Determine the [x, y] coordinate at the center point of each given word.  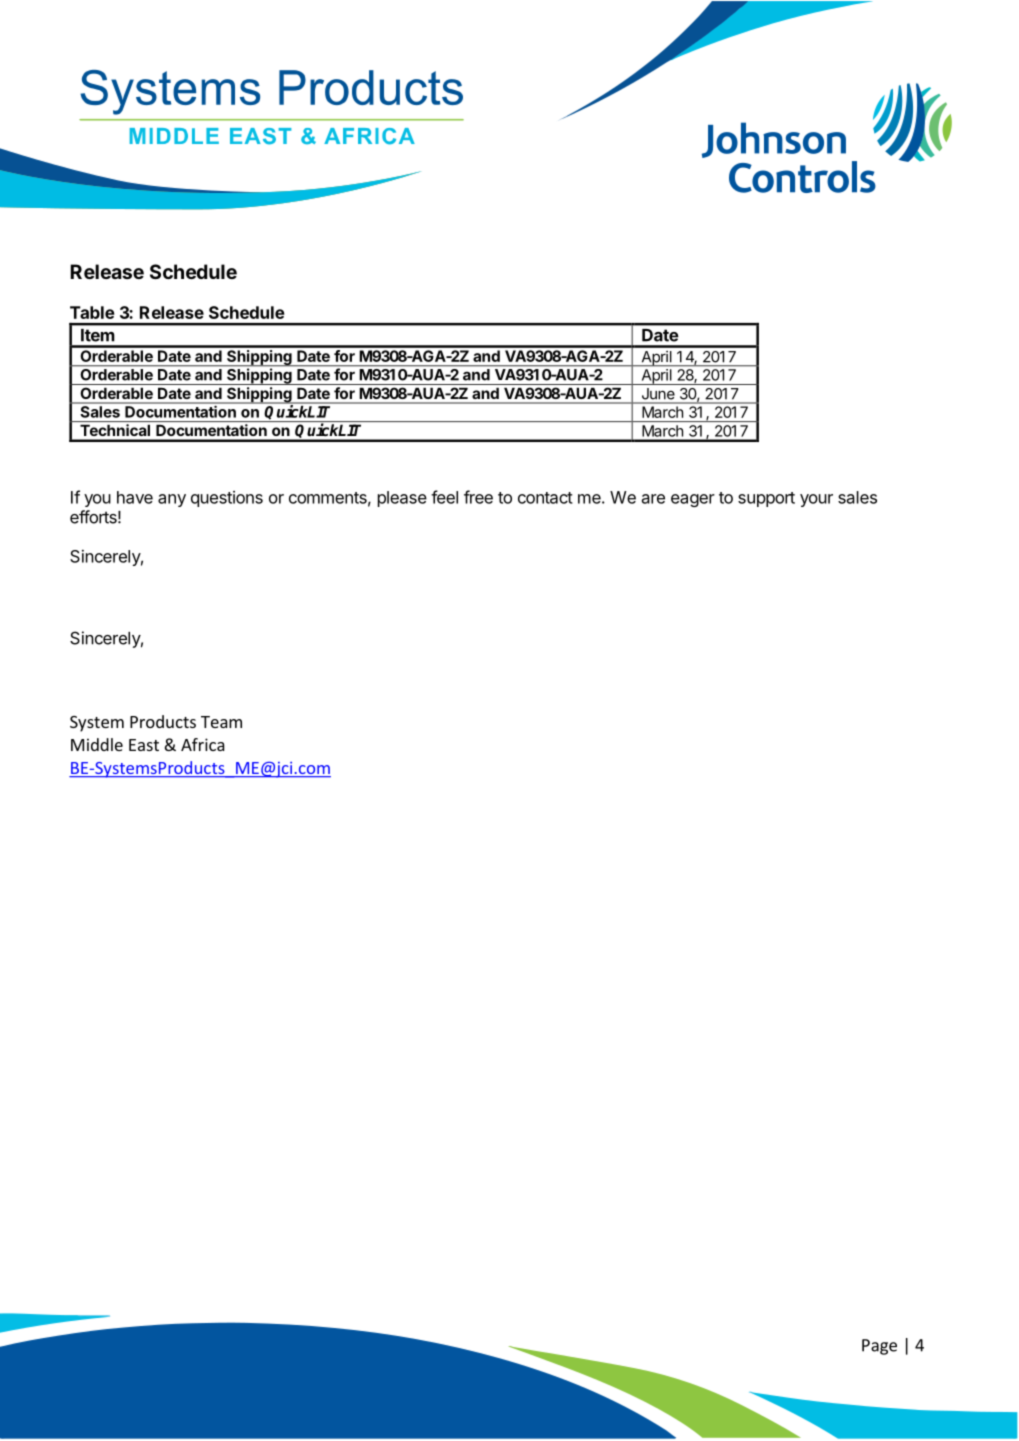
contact [545, 498]
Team [221, 722]
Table [92, 312]
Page [879, 1347]
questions [227, 499]
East [144, 745]
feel [444, 497]
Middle [97, 744]
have [135, 497]
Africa [203, 744]
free [478, 497]
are [653, 499]
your [816, 500]
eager [693, 500]
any [172, 500]
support [766, 499]
